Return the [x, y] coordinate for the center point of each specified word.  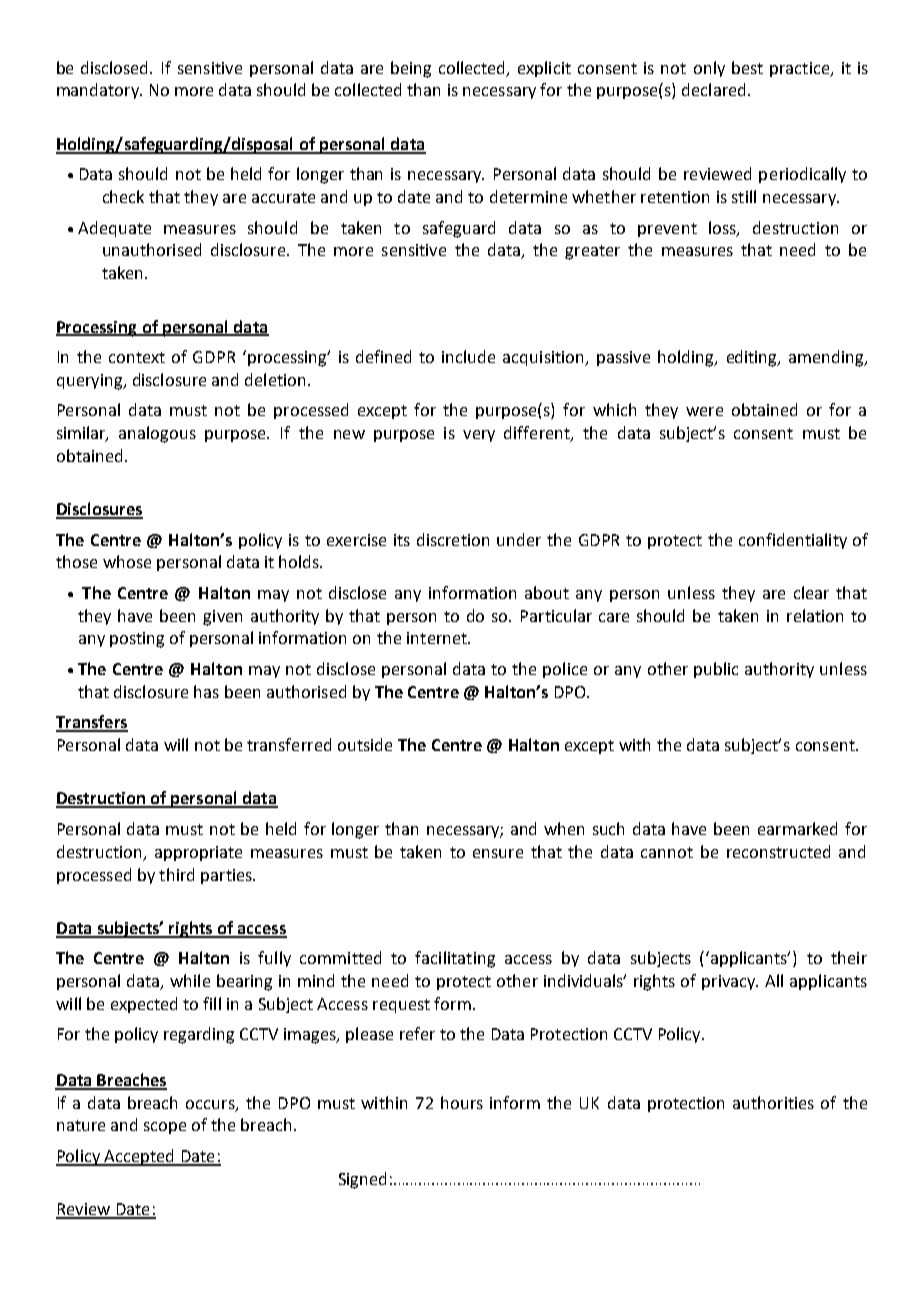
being [411, 69]
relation [815, 615]
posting [137, 640]
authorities [773, 1102]
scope [165, 1128]
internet [438, 638]
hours [462, 1102]
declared [713, 89]
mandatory [99, 91]
